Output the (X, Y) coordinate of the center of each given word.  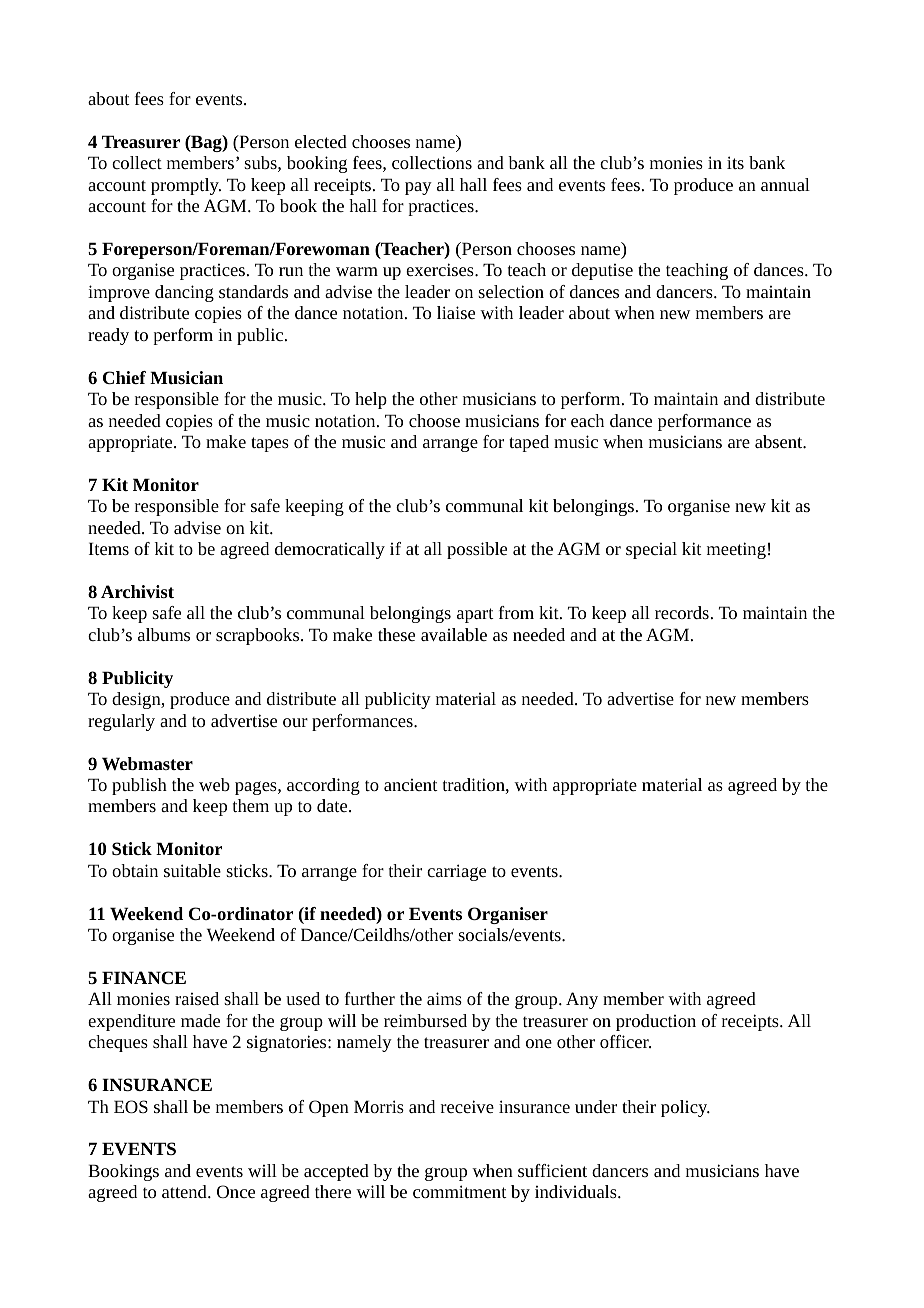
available (454, 634)
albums (164, 634)
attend (185, 1191)
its (735, 162)
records (682, 612)
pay (418, 188)
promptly (186, 186)
